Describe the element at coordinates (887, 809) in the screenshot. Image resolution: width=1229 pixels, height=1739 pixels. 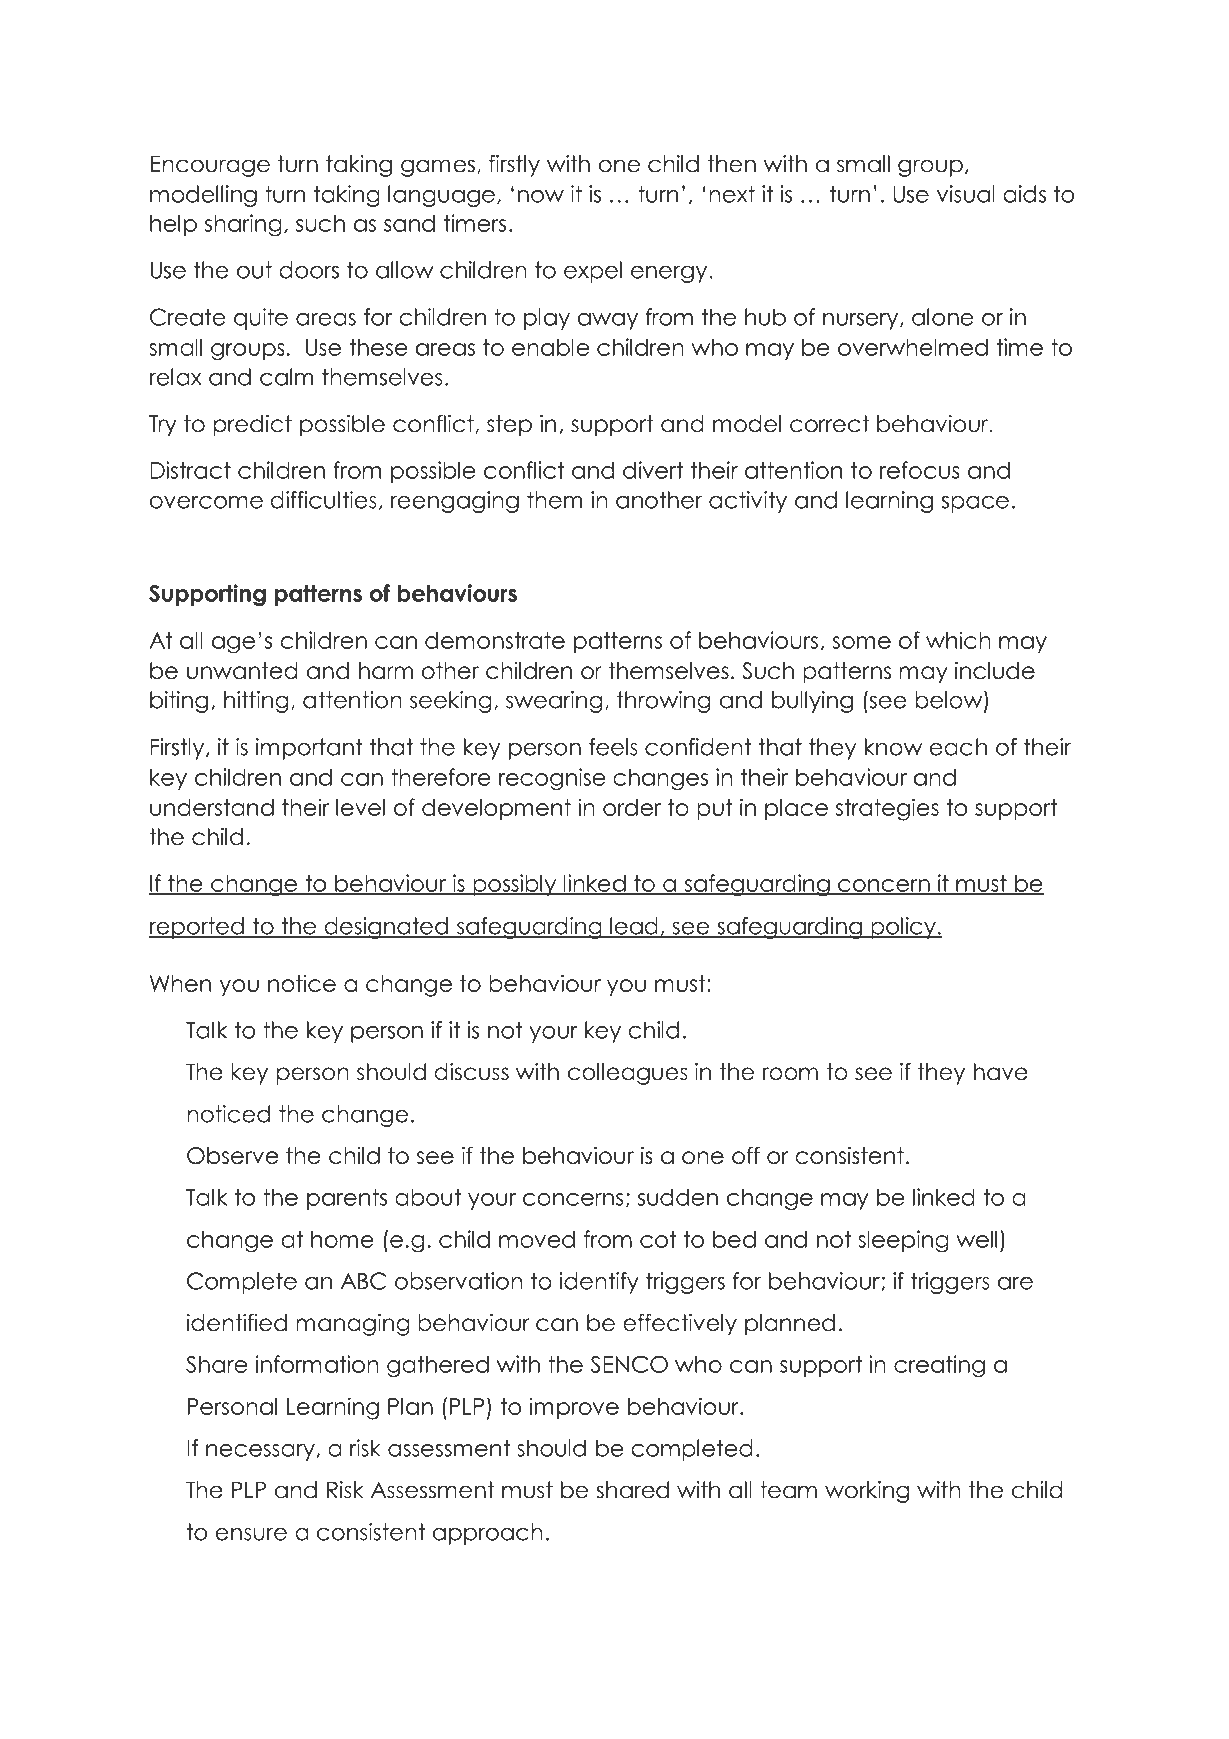
I see `strategies` at that location.
